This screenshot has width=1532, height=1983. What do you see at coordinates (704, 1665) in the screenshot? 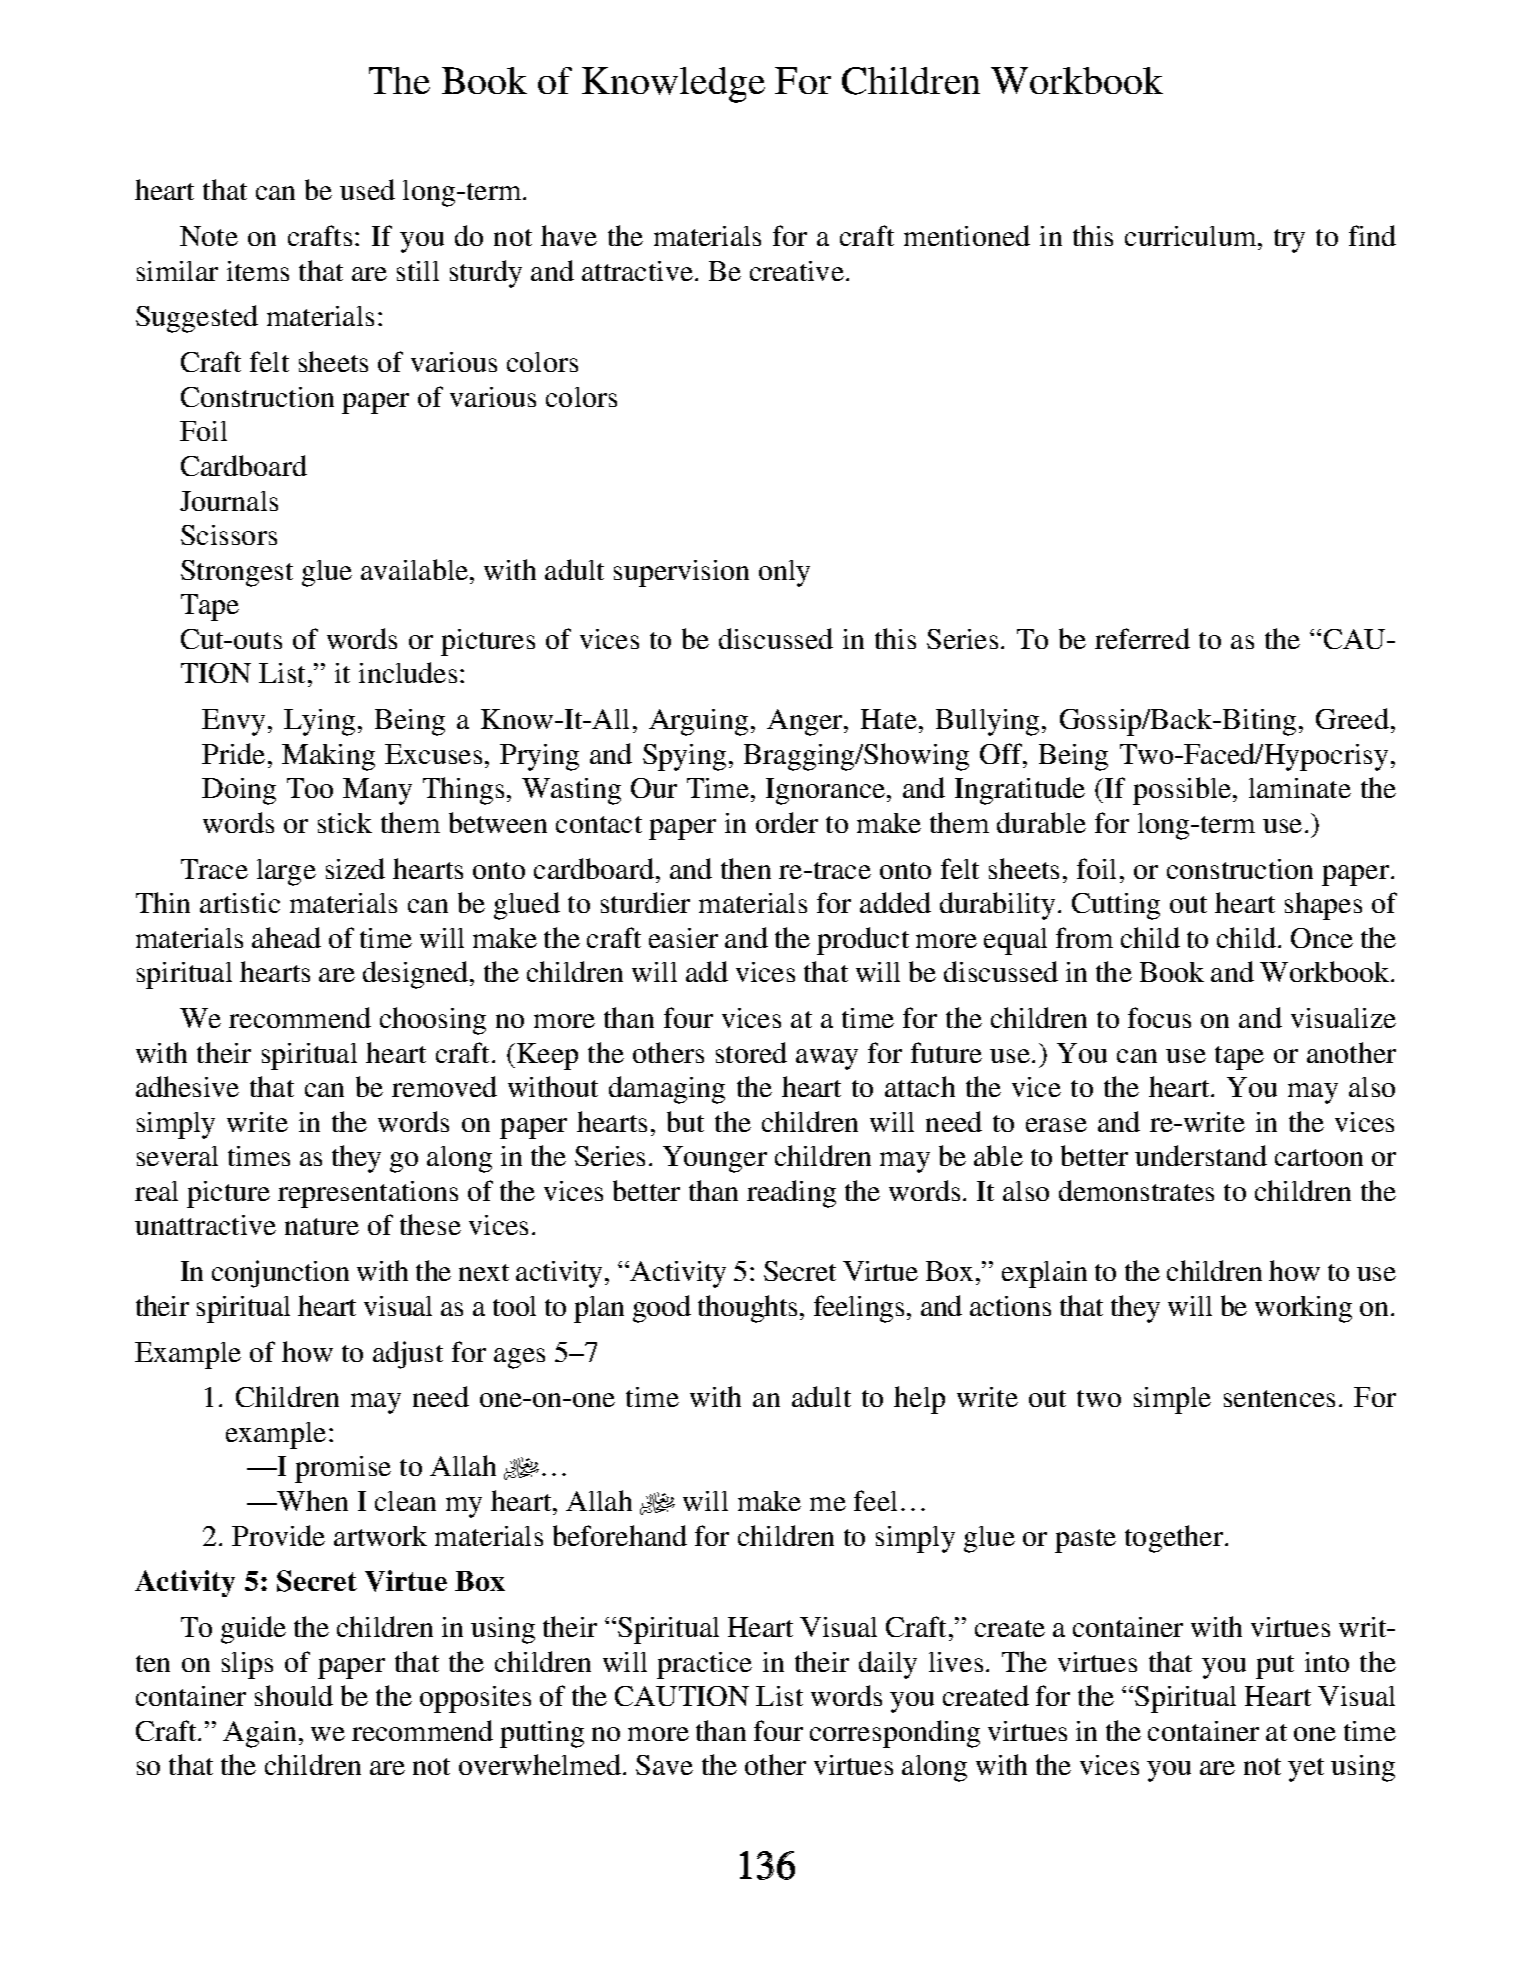
I see `practice` at bounding box center [704, 1665].
